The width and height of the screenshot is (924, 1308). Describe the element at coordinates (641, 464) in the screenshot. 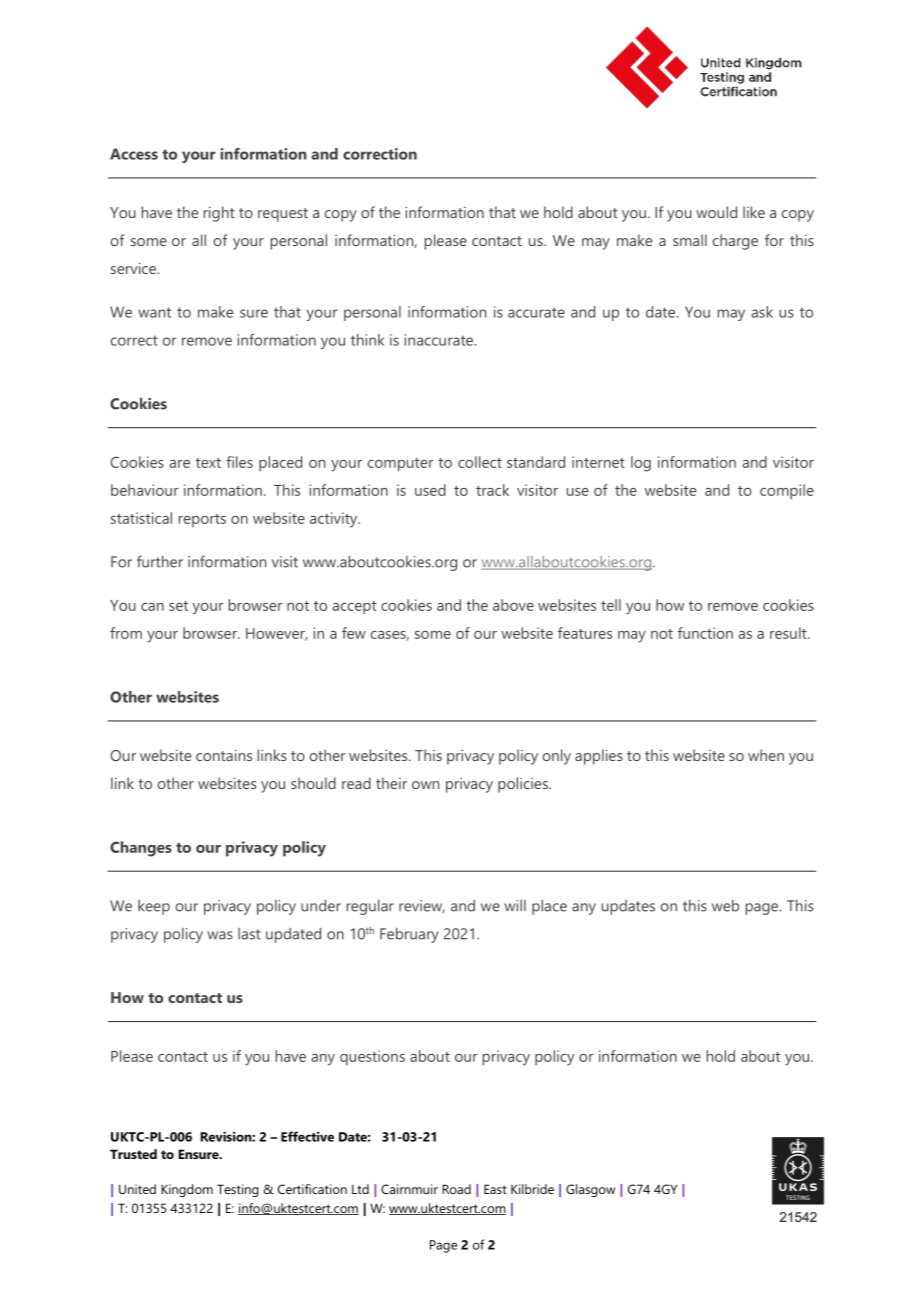

I see `log` at that location.
